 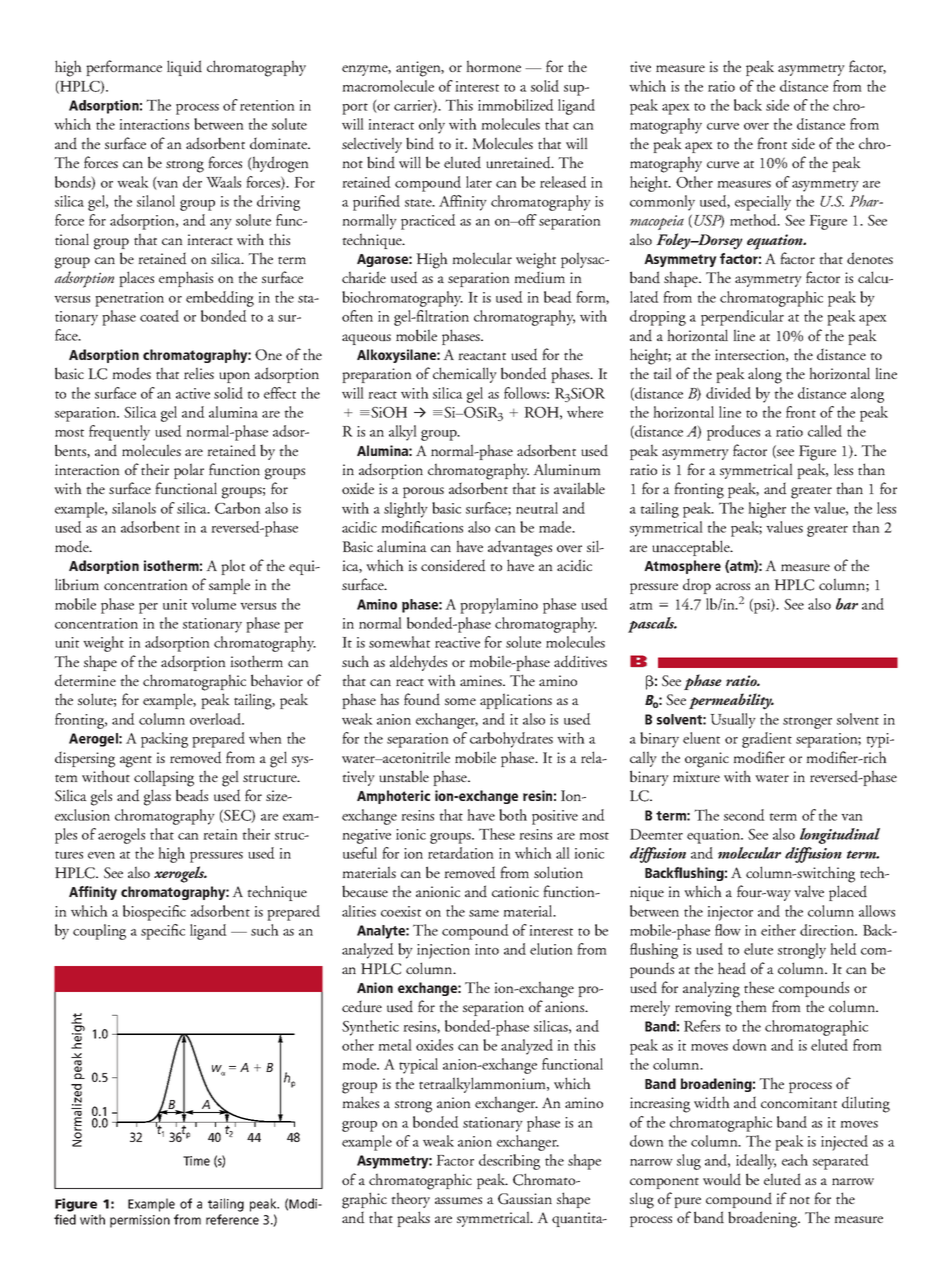 What do you see at coordinates (159, 316) in the screenshot?
I see `coated` at bounding box center [159, 316].
